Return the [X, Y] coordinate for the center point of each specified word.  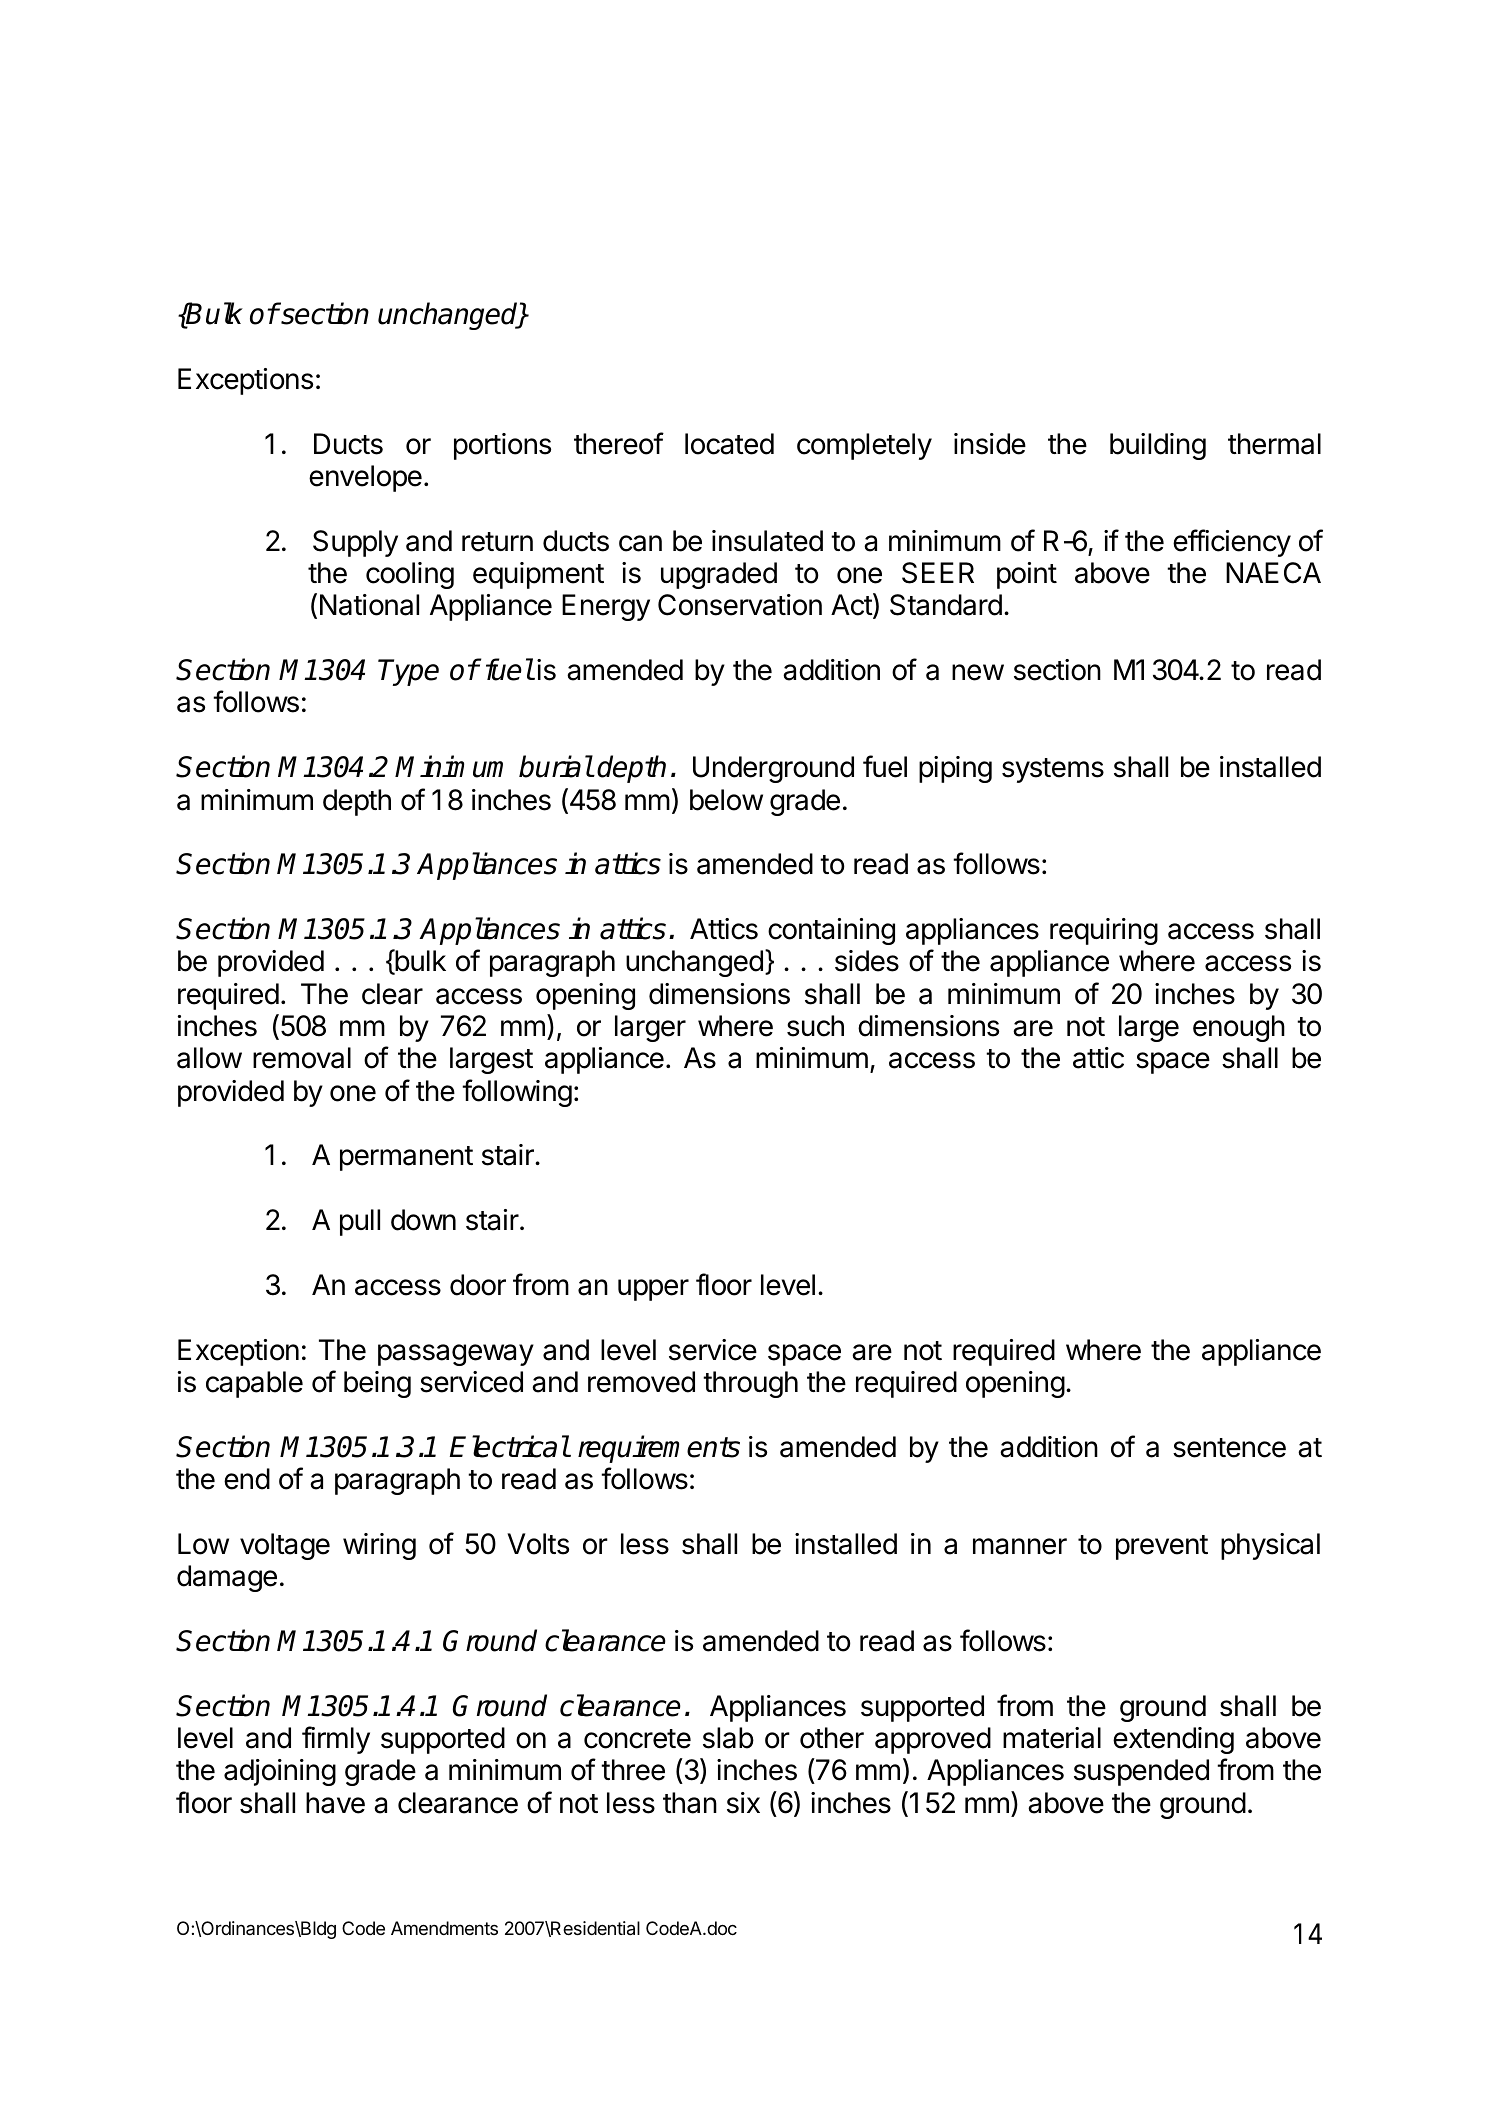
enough [1239, 1028]
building [1158, 446]
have [335, 1803]
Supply [355, 543]
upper [653, 1290]
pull [360, 1222]
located [729, 444]
